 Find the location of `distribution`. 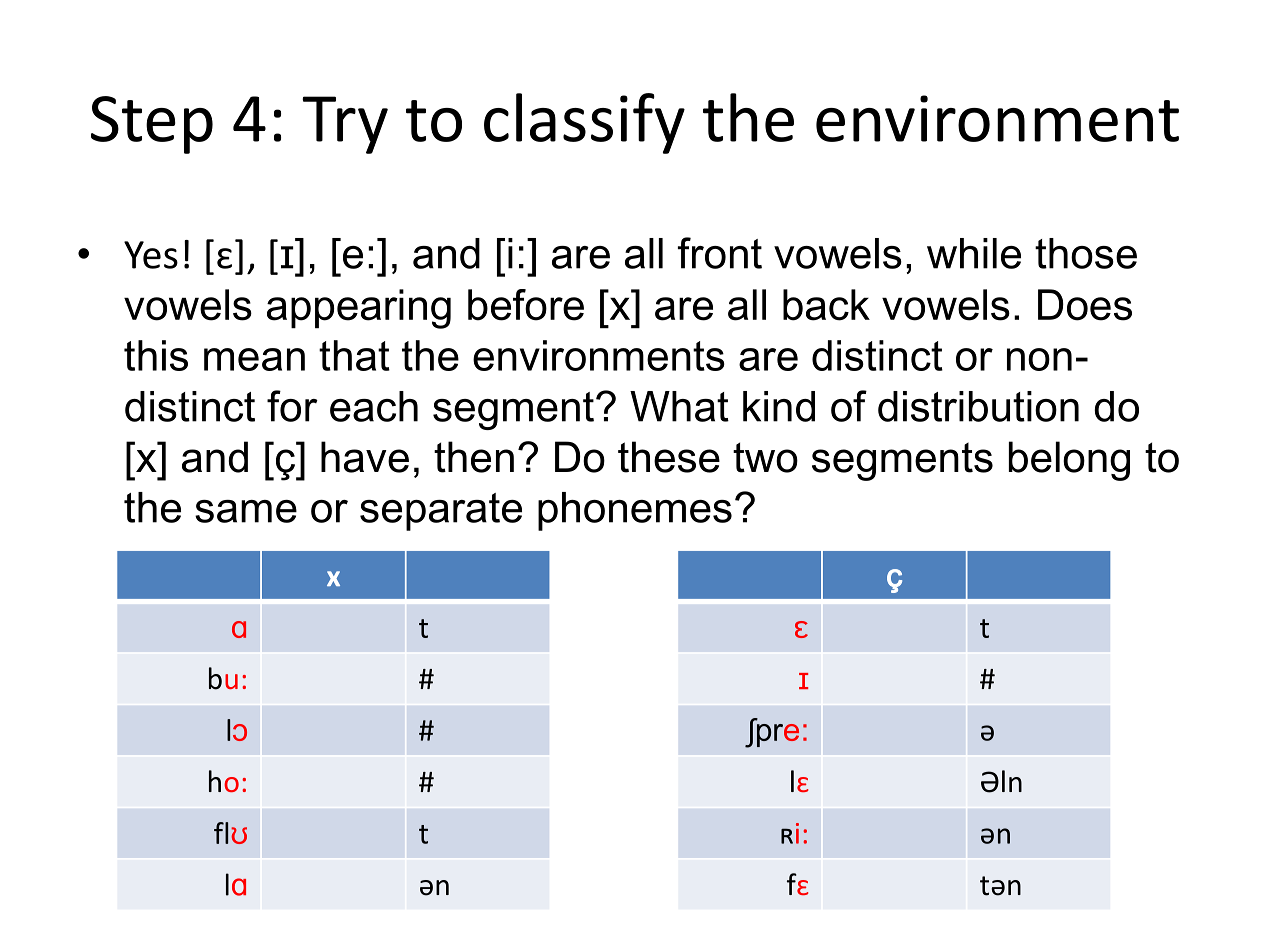

distribution is located at coordinates (978, 406).
